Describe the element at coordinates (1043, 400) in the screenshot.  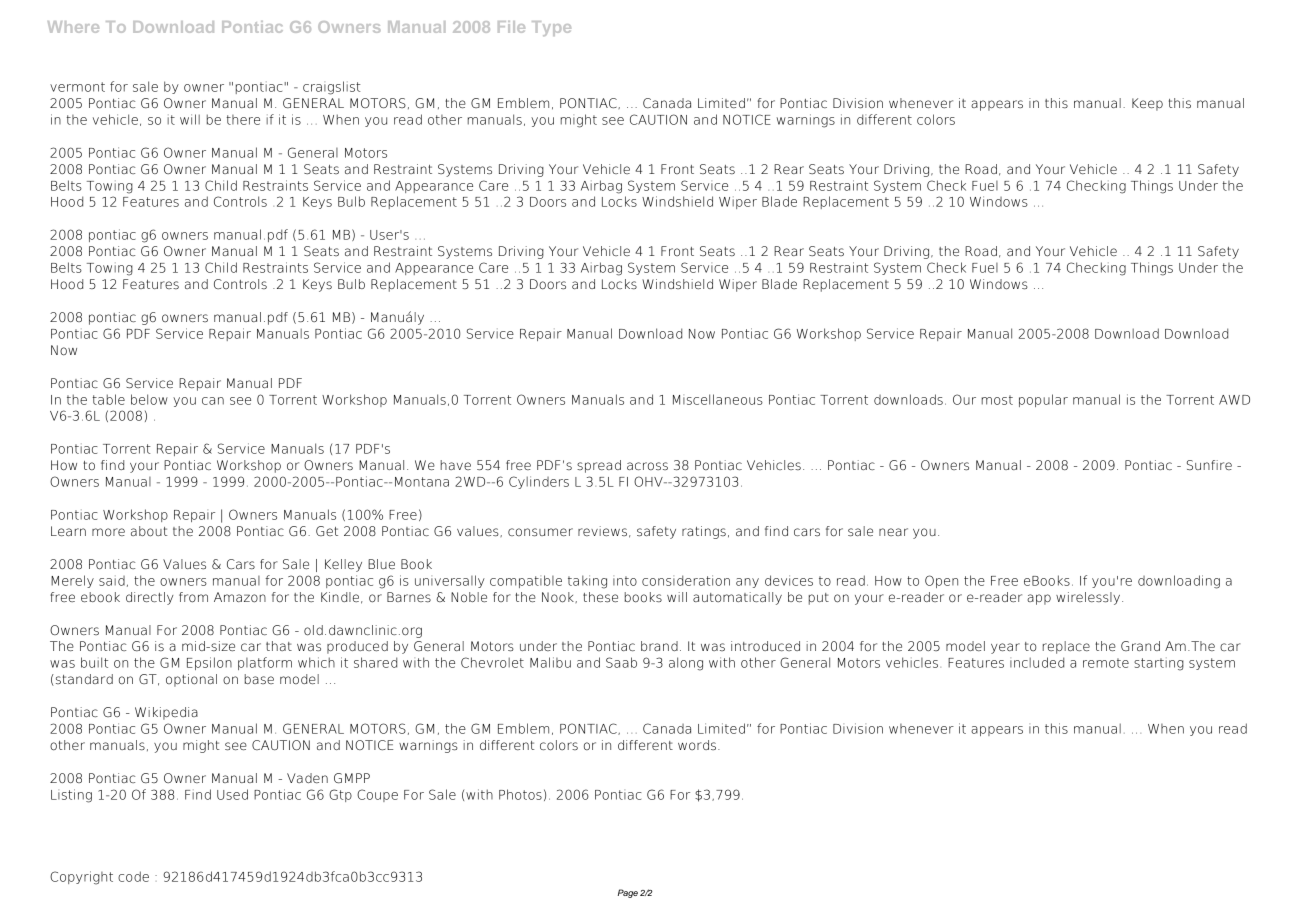
I see `popular` at that location.
